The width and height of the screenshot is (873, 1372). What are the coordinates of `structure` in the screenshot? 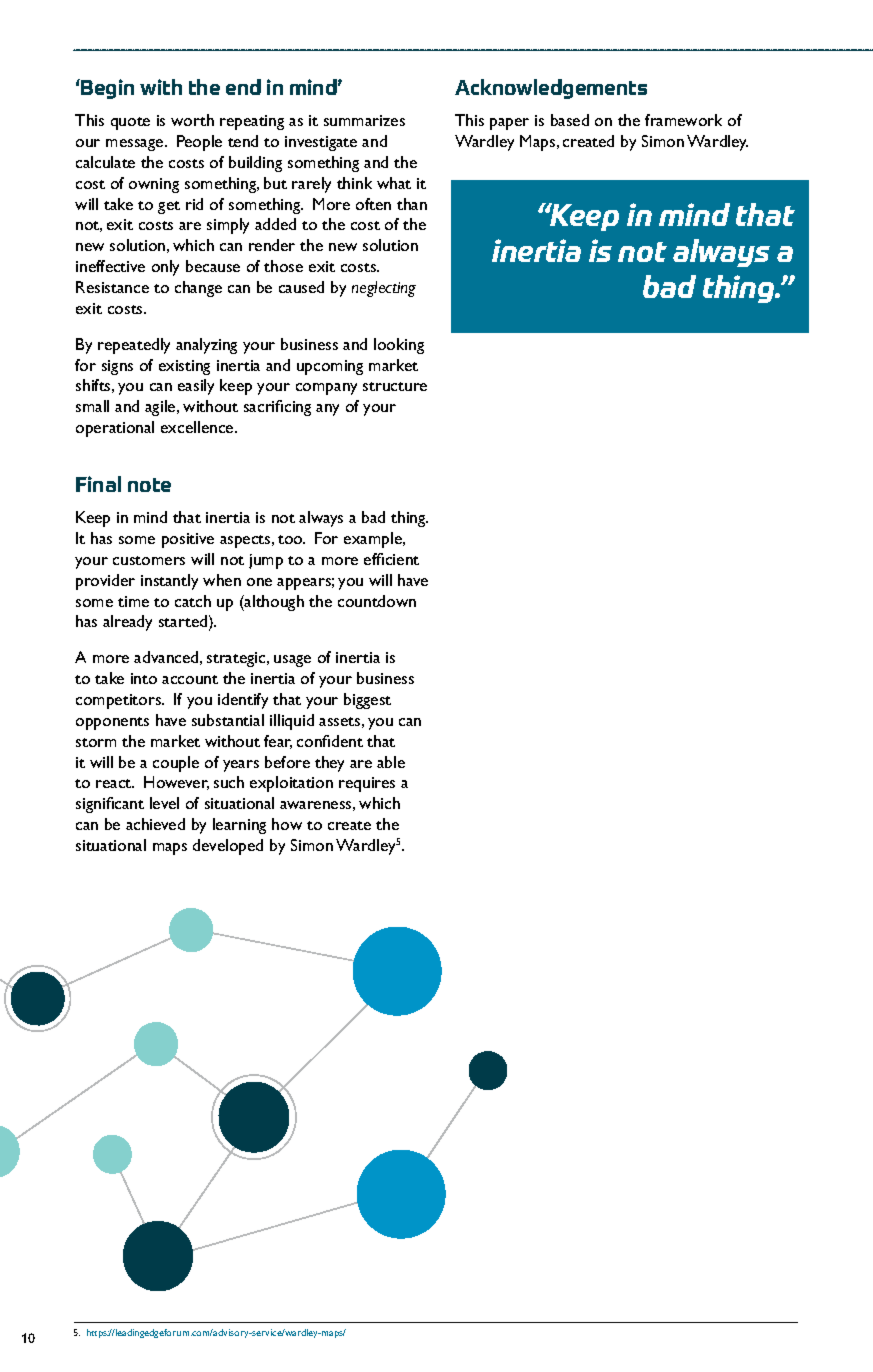 It's located at (395, 386).
